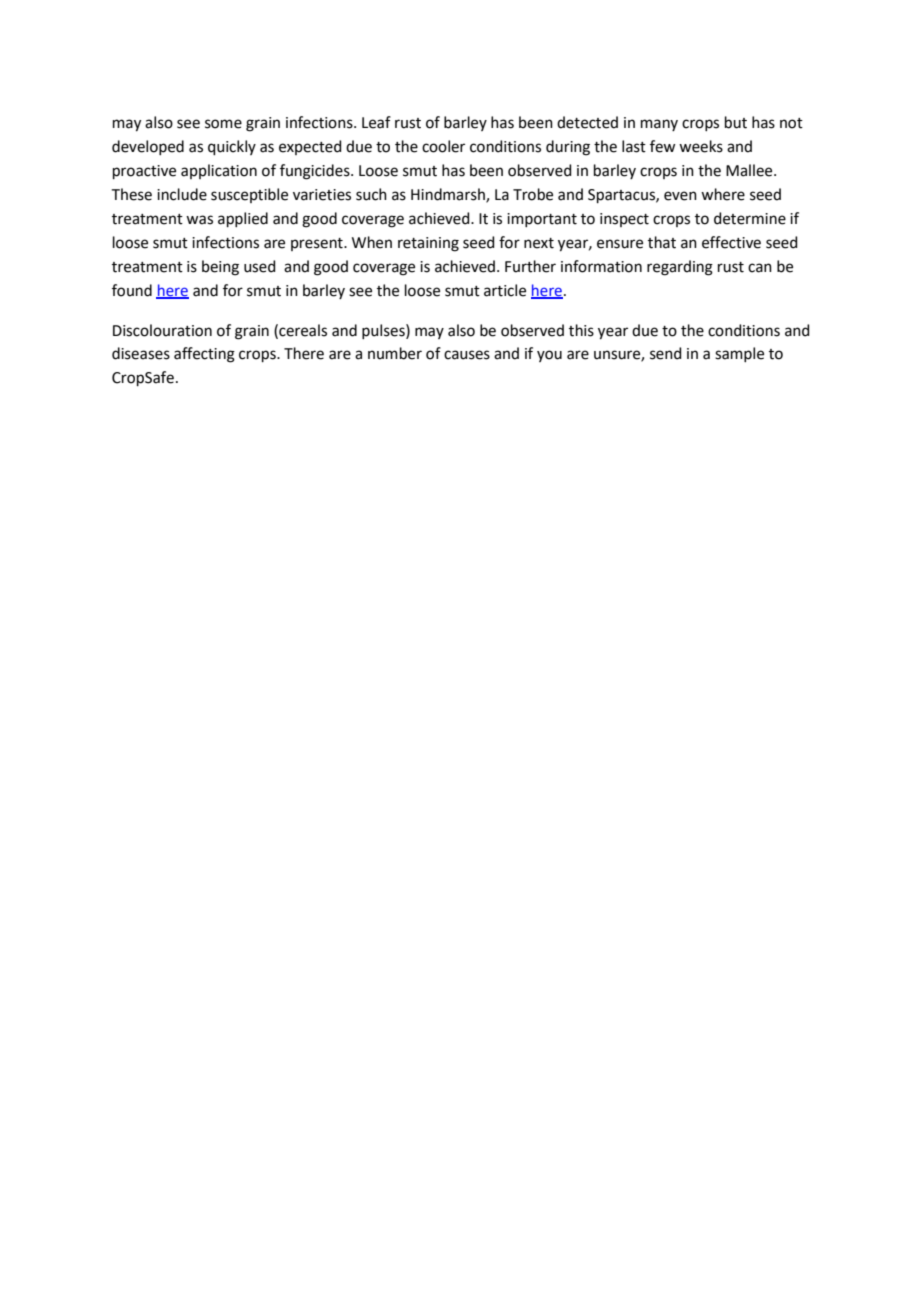 The image size is (924, 1308). What do you see at coordinates (736, 122) in the page?
I see `but` at bounding box center [736, 122].
